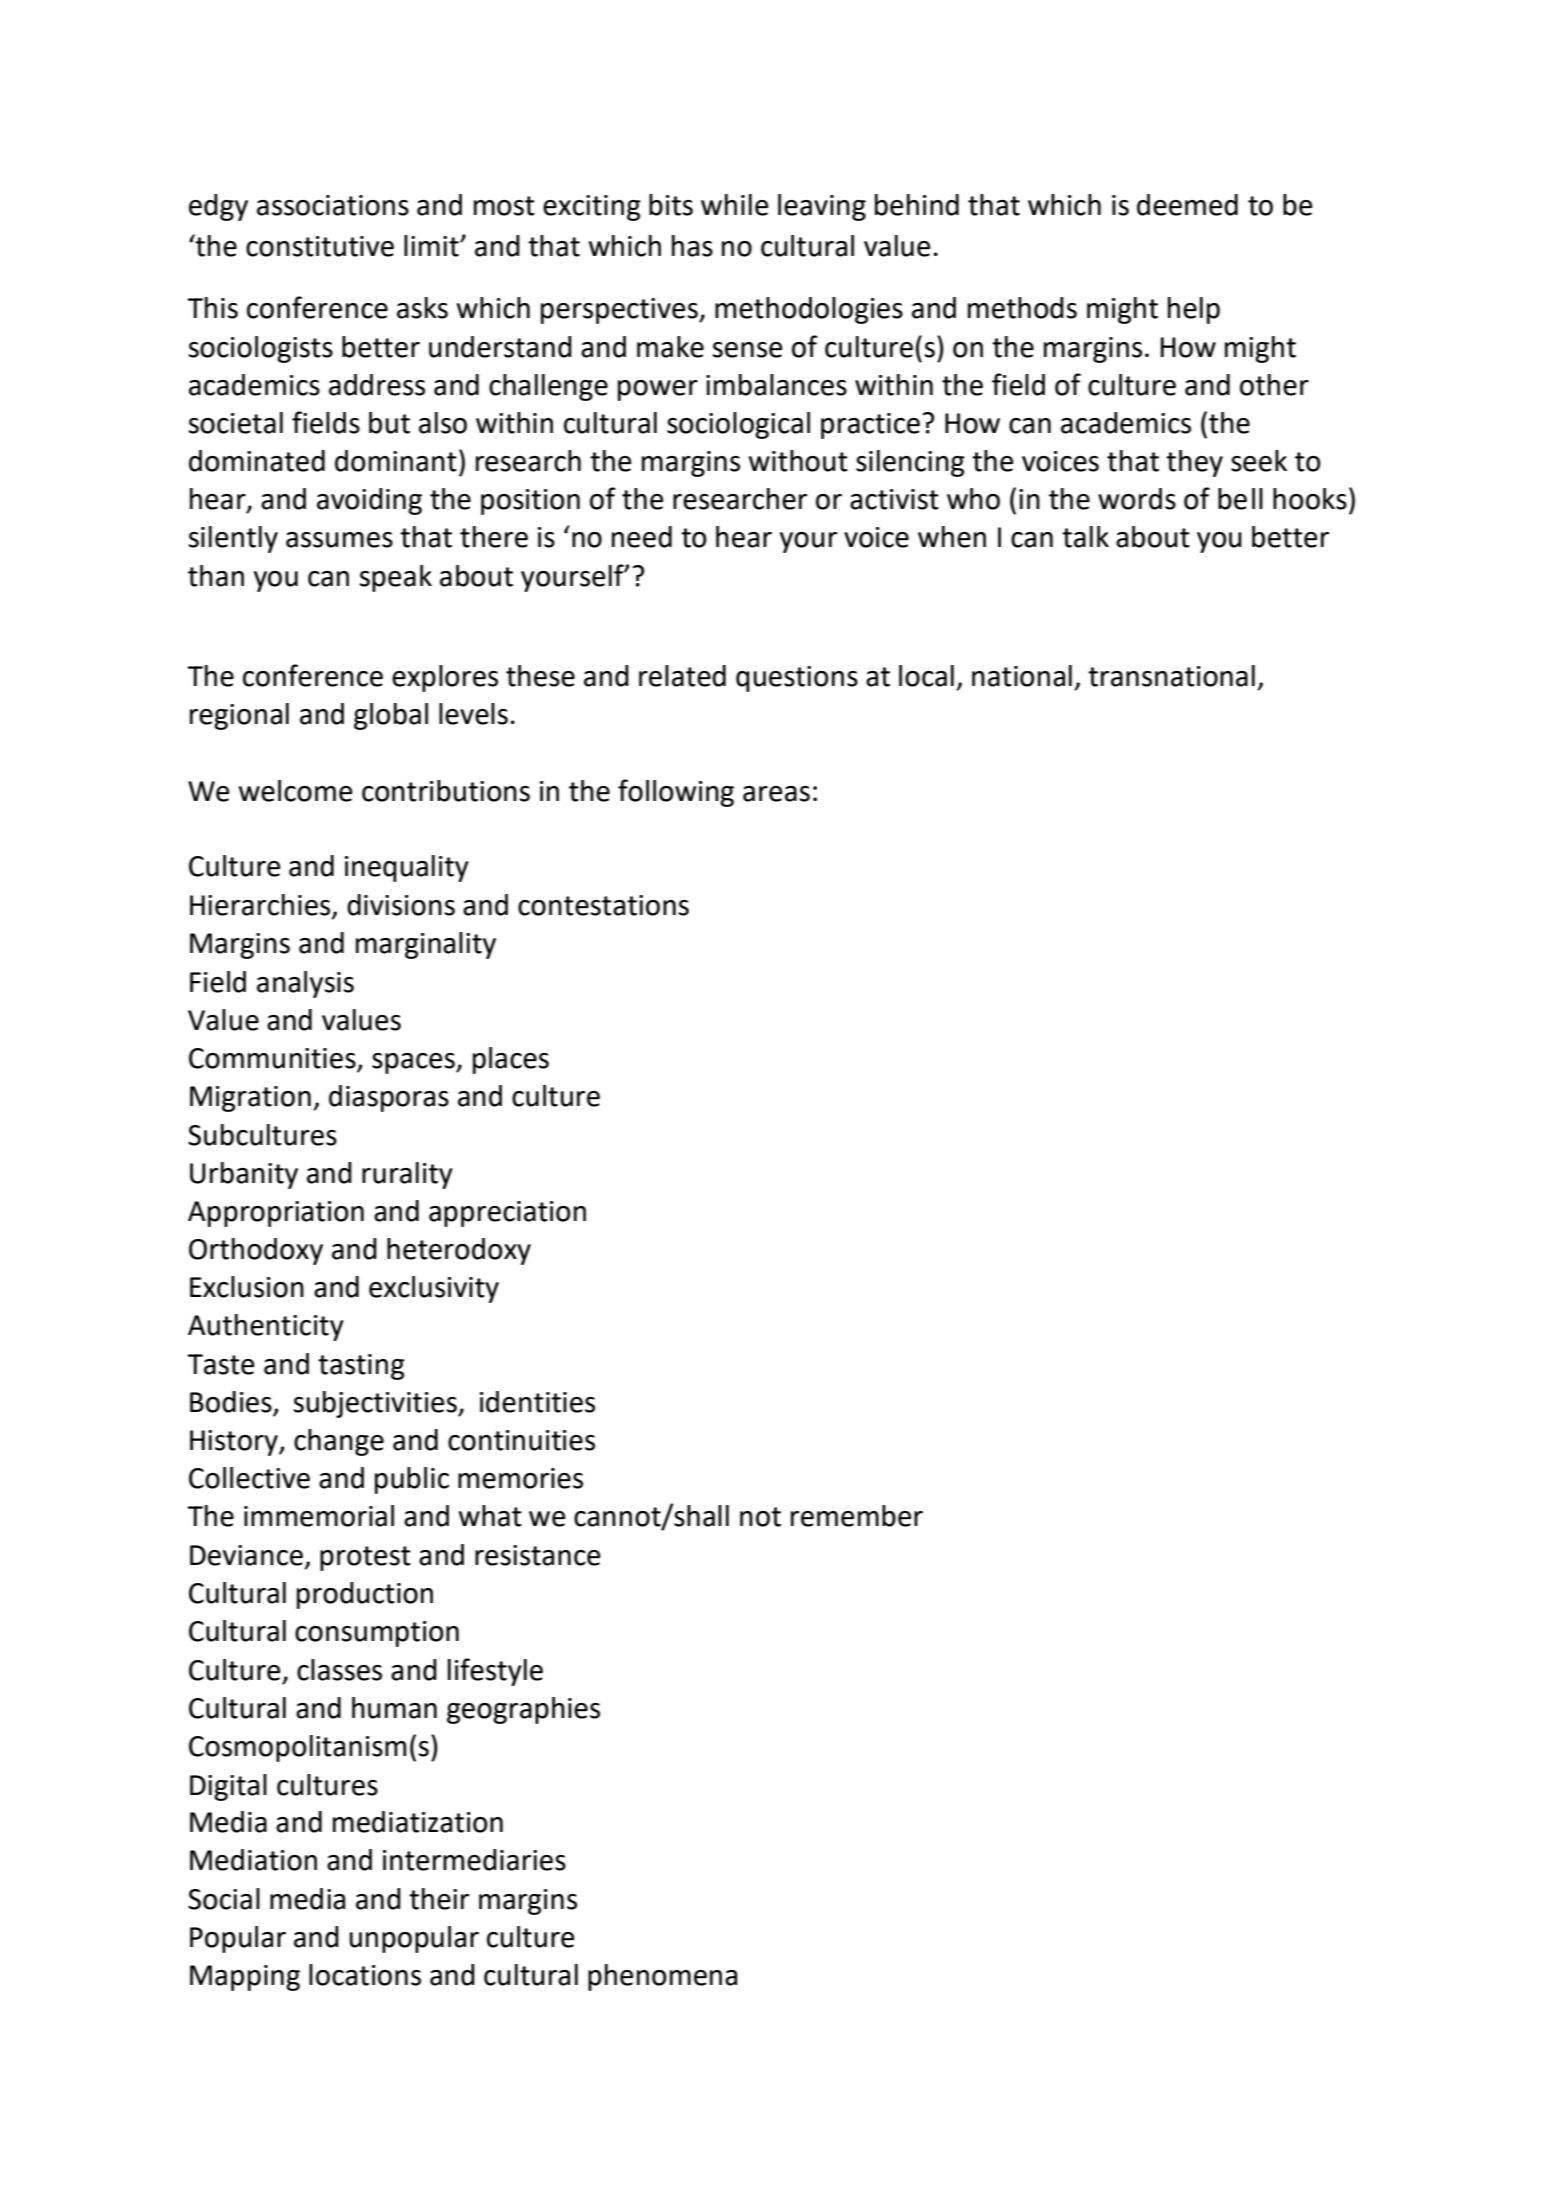 This screenshot has height=2194, width=1552. I want to click on areas, so click(776, 794).
